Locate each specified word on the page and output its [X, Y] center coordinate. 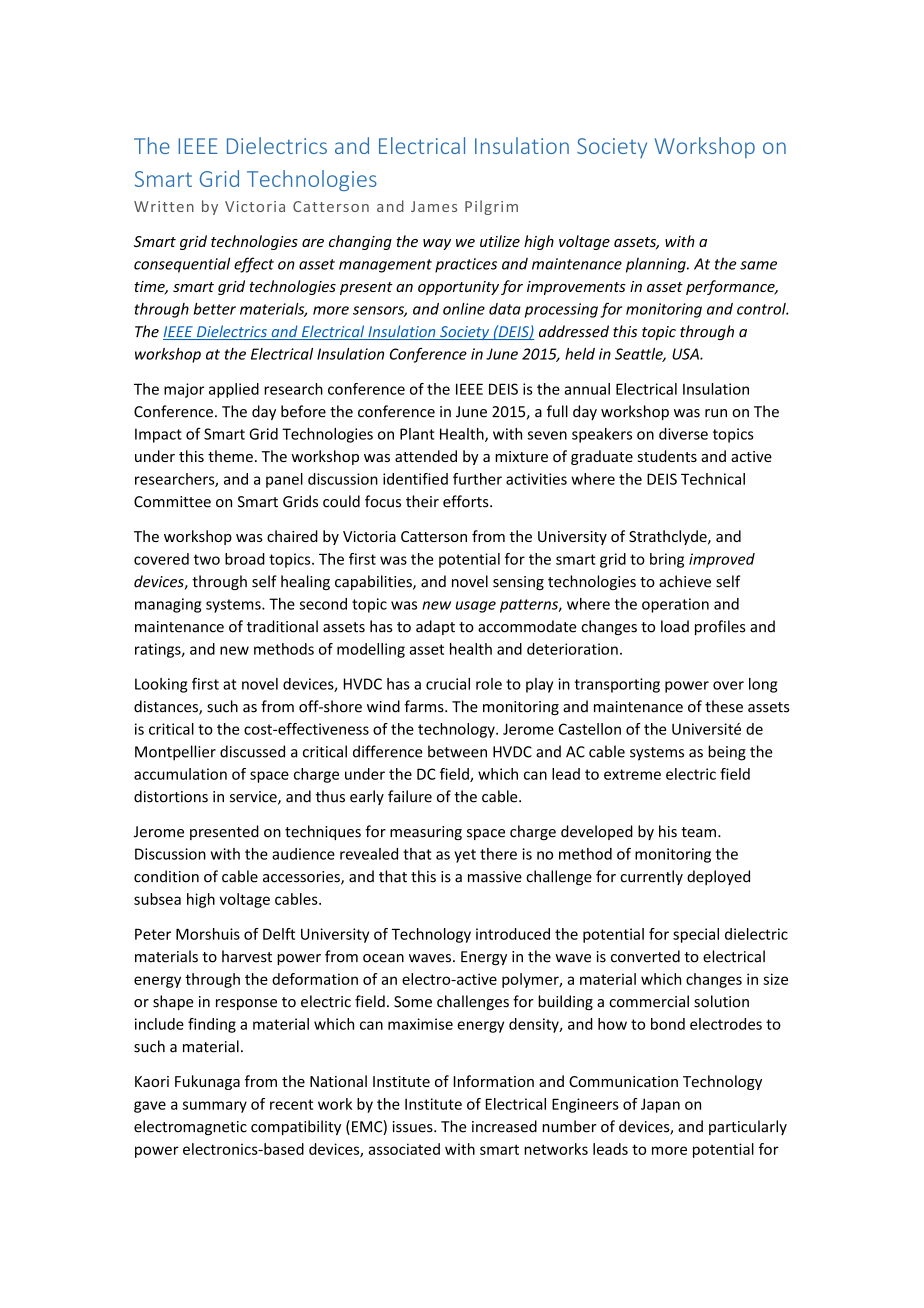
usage [476, 607]
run [716, 413]
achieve [685, 581]
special [696, 935]
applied [234, 390]
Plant [417, 434]
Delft [279, 934]
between [457, 751]
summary [215, 1107]
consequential [182, 265]
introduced [513, 934]
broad [245, 559]
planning [657, 265]
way [437, 244]
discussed [252, 751]
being [727, 753]
